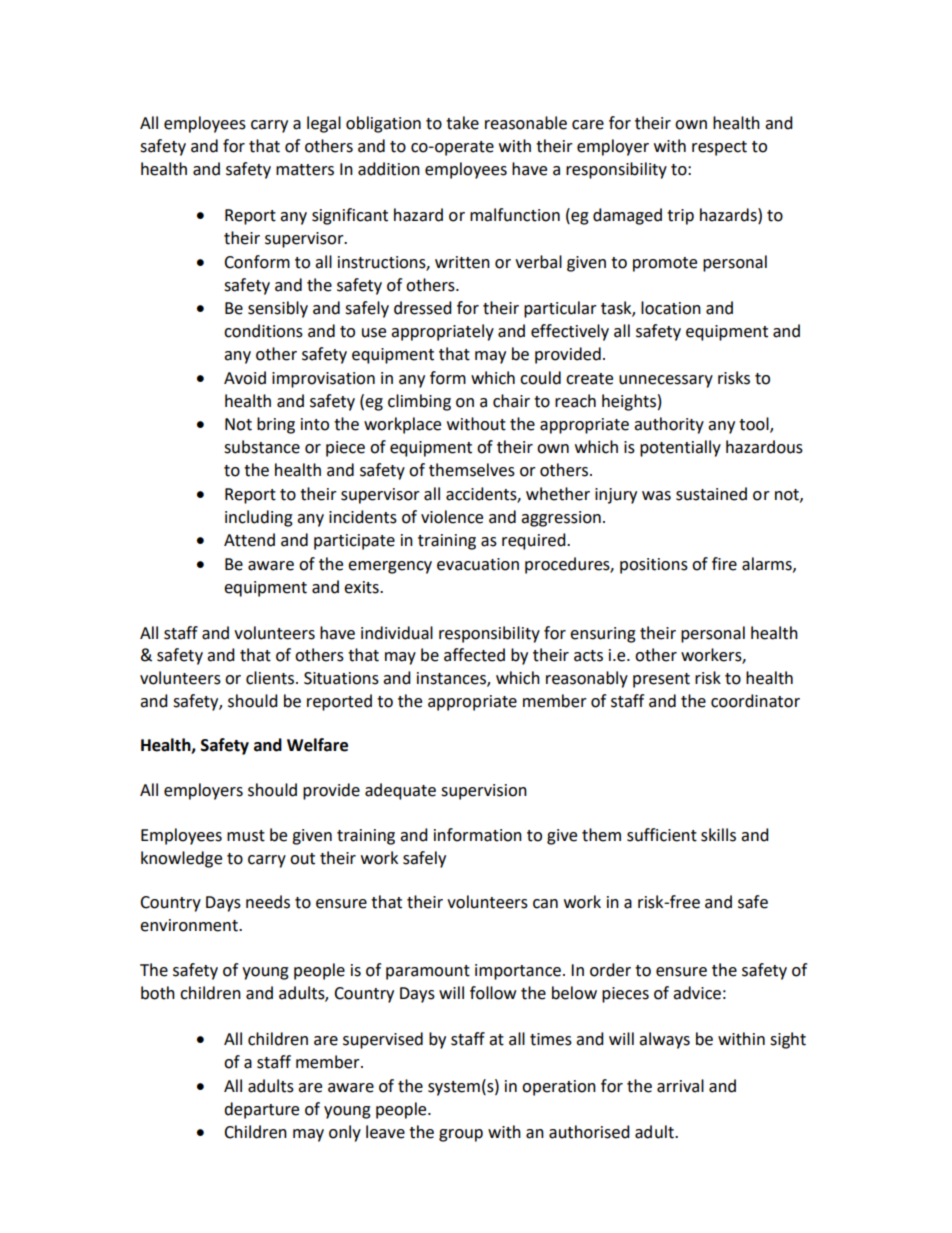 The image size is (952, 1233). I want to click on sustained, so click(711, 494).
